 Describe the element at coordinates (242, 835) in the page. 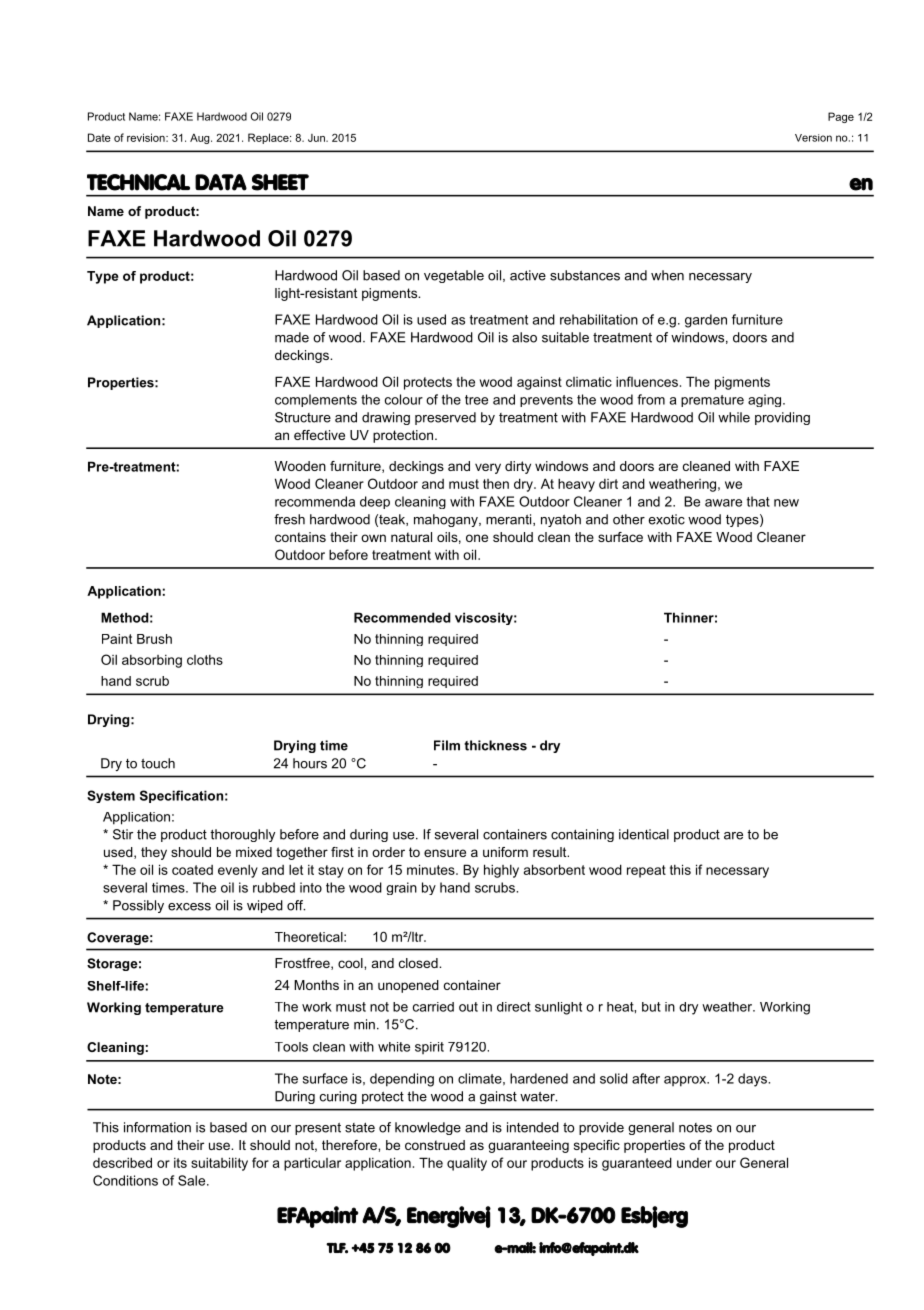

I see `thoroughly` at that location.
